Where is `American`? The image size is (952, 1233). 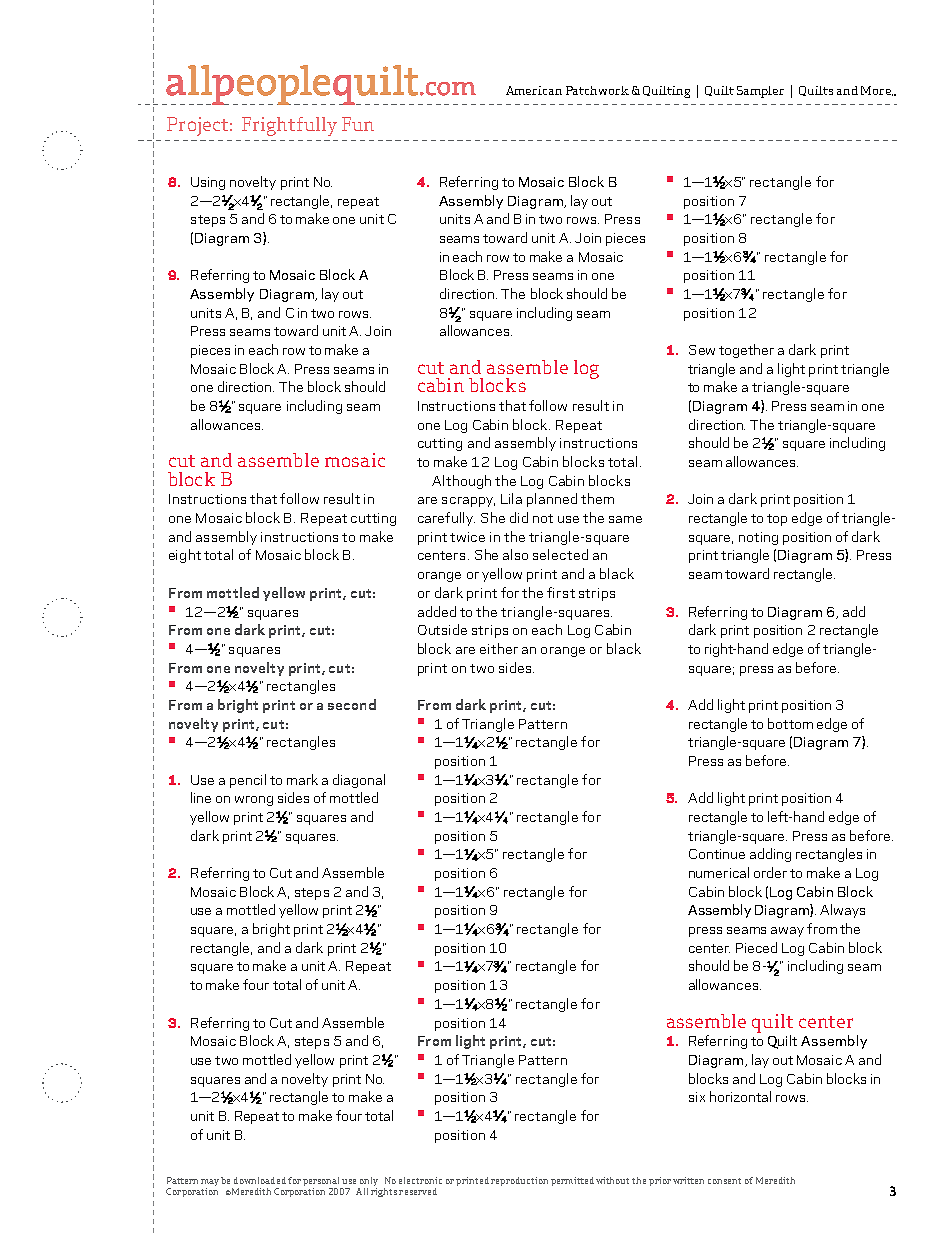
American is located at coordinates (534, 90).
